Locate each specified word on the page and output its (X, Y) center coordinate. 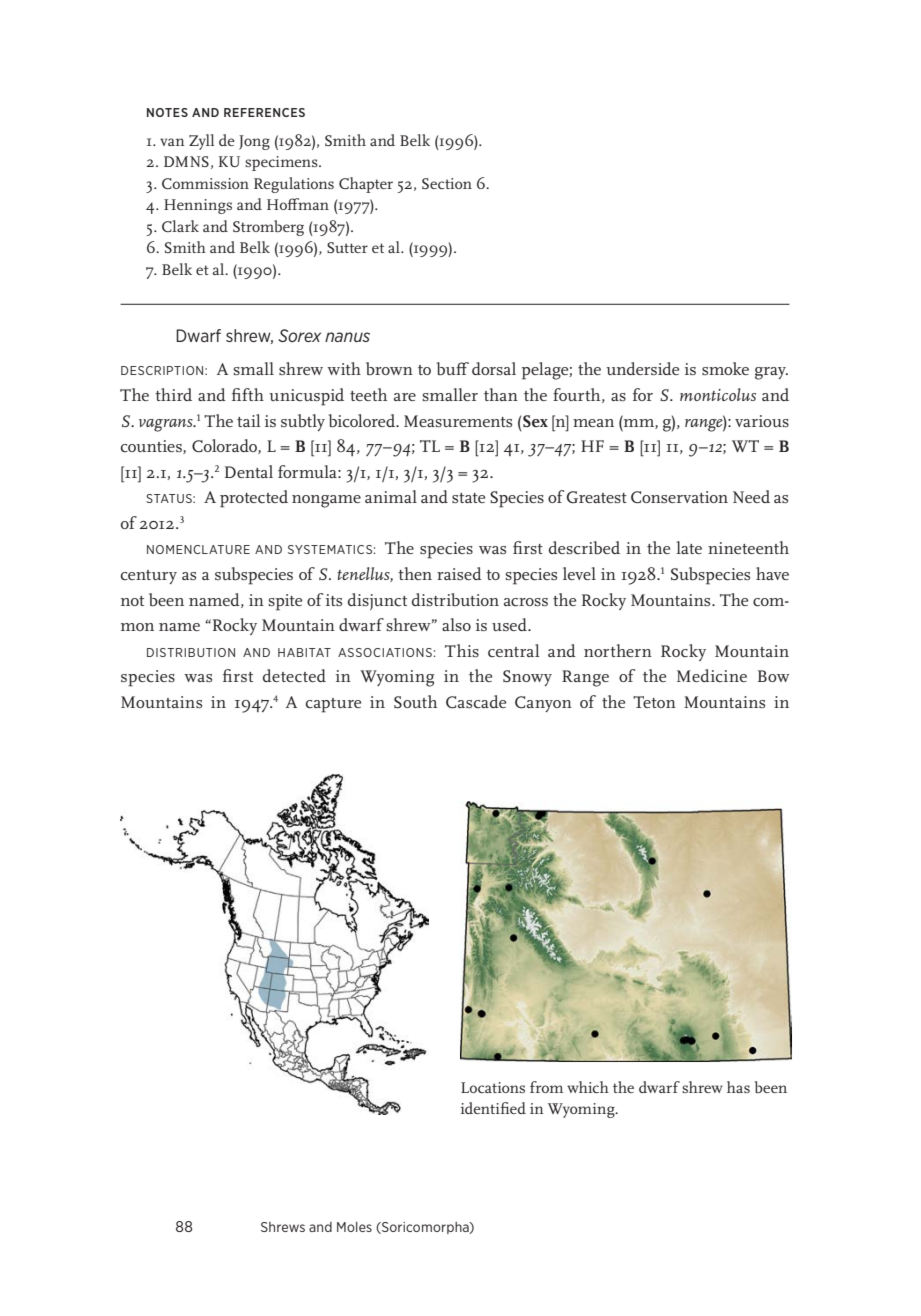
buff (452, 369)
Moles (354, 1227)
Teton (654, 702)
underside (642, 368)
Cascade (476, 702)
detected (294, 676)
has (738, 1087)
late (689, 547)
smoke (725, 368)
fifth (248, 394)
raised (459, 573)
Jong (254, 142)
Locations (493, 1087)
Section (447, 183)
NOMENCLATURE (198, 549)
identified (493, 1108)
